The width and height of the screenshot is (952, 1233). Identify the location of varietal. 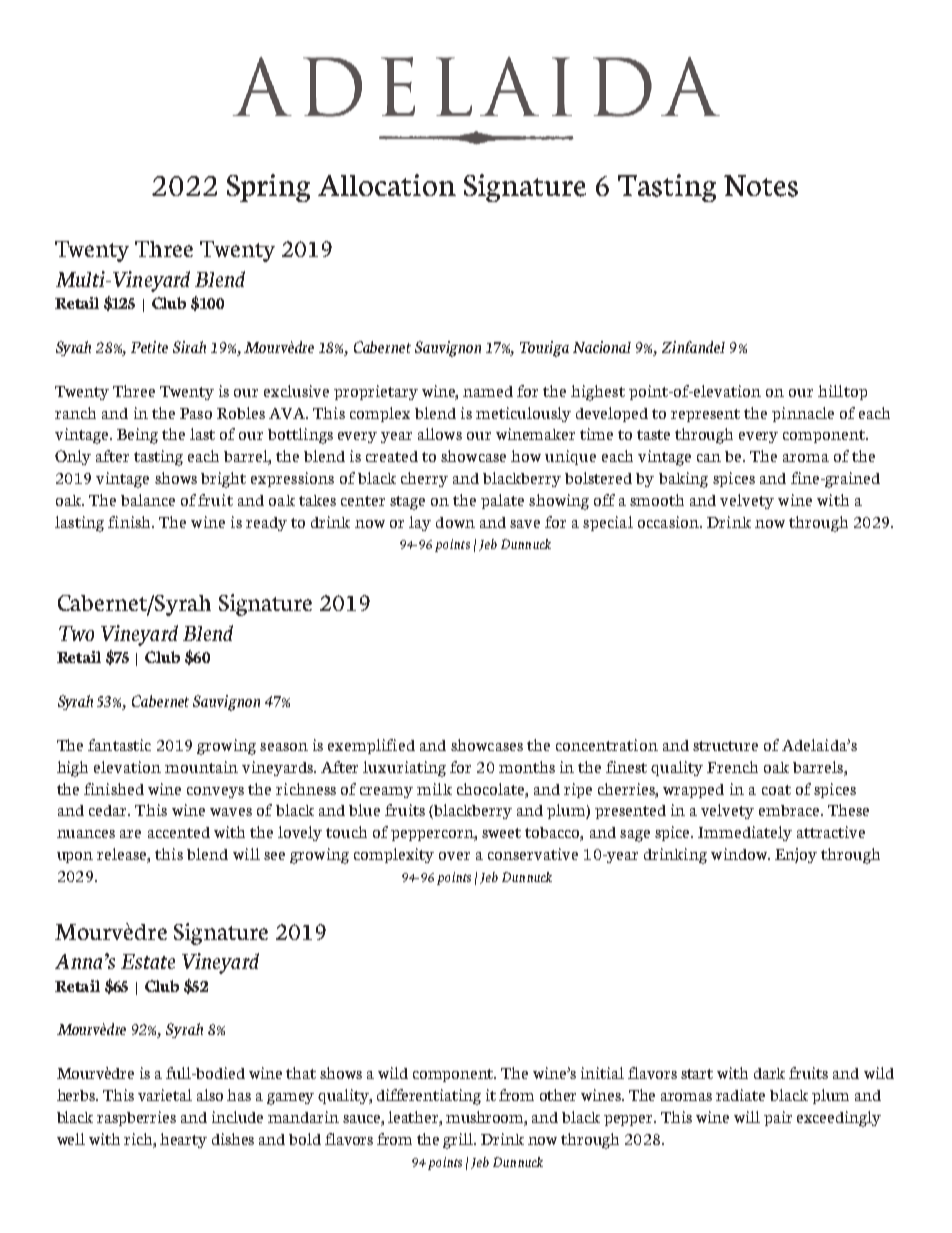
(165, 1095).
